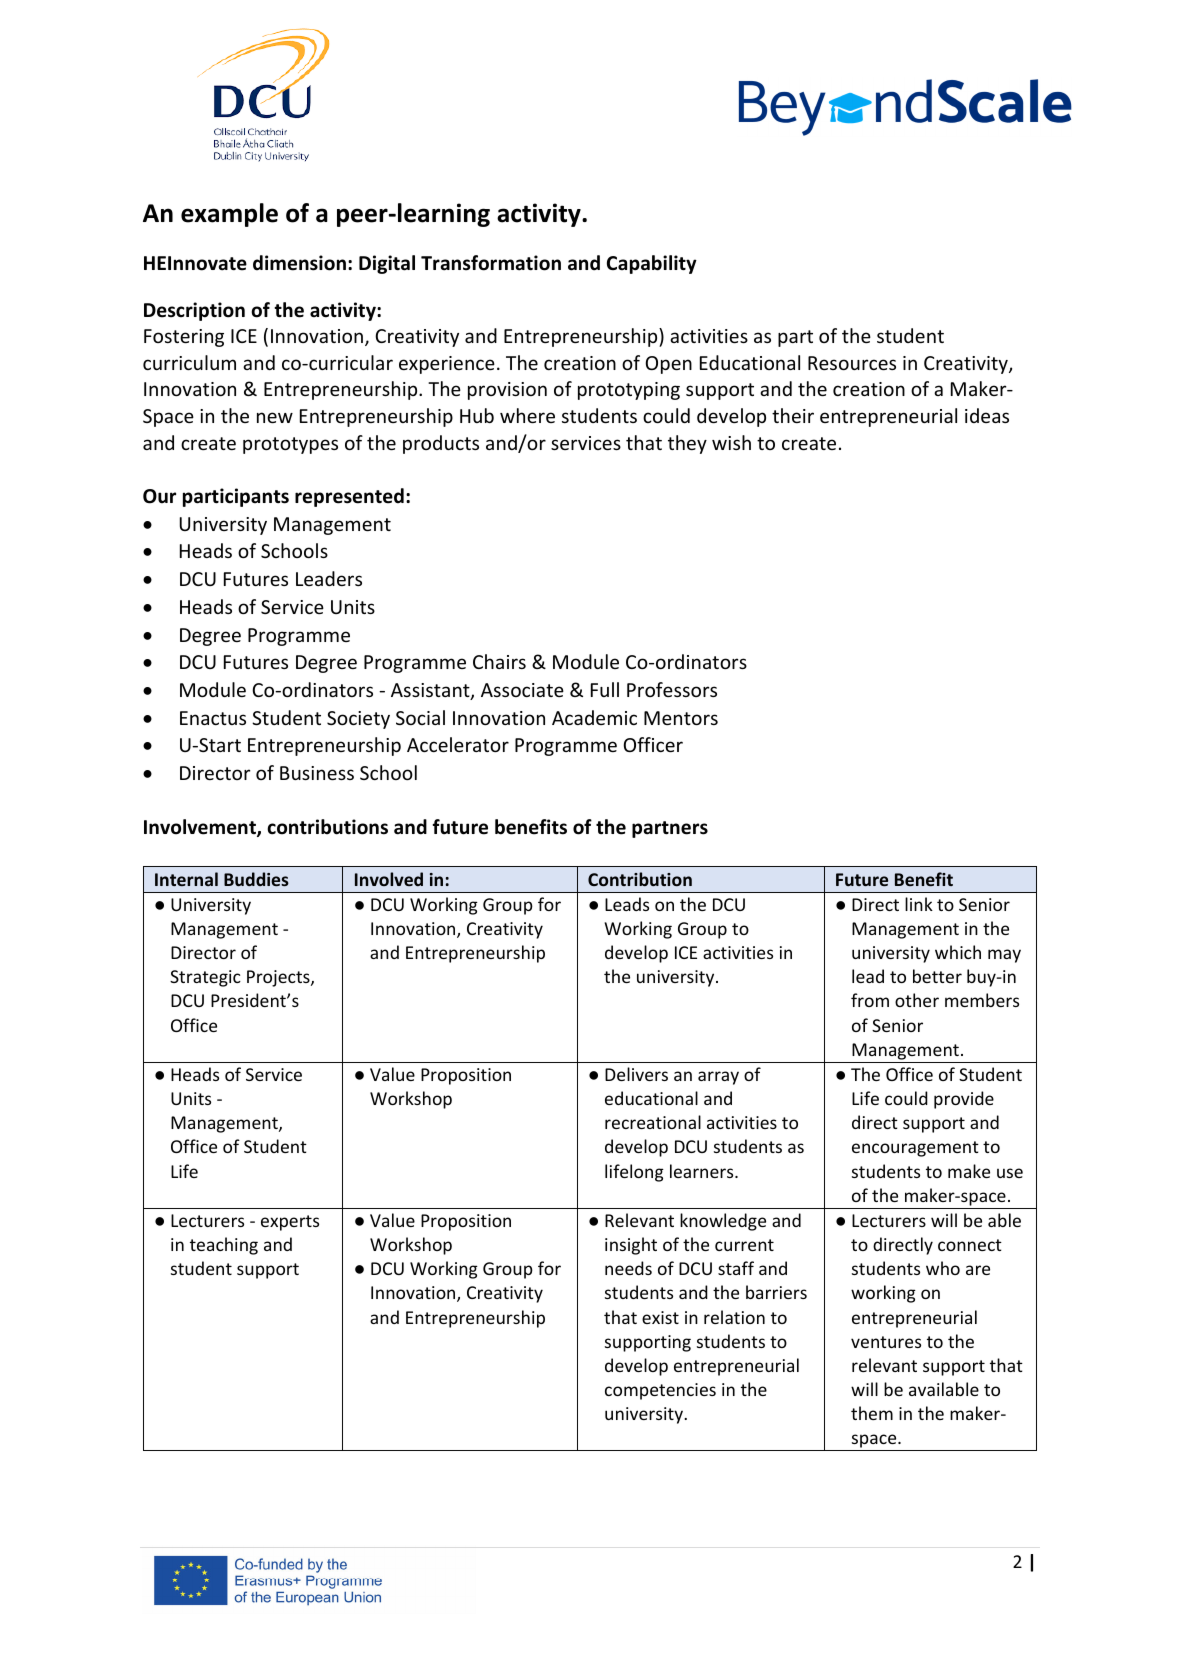 The height and width of the page is (1667, 1179). What do you see at coordinates (224, 1246) in the page?
I see `teaching` at bounding box center [224, 1246].
